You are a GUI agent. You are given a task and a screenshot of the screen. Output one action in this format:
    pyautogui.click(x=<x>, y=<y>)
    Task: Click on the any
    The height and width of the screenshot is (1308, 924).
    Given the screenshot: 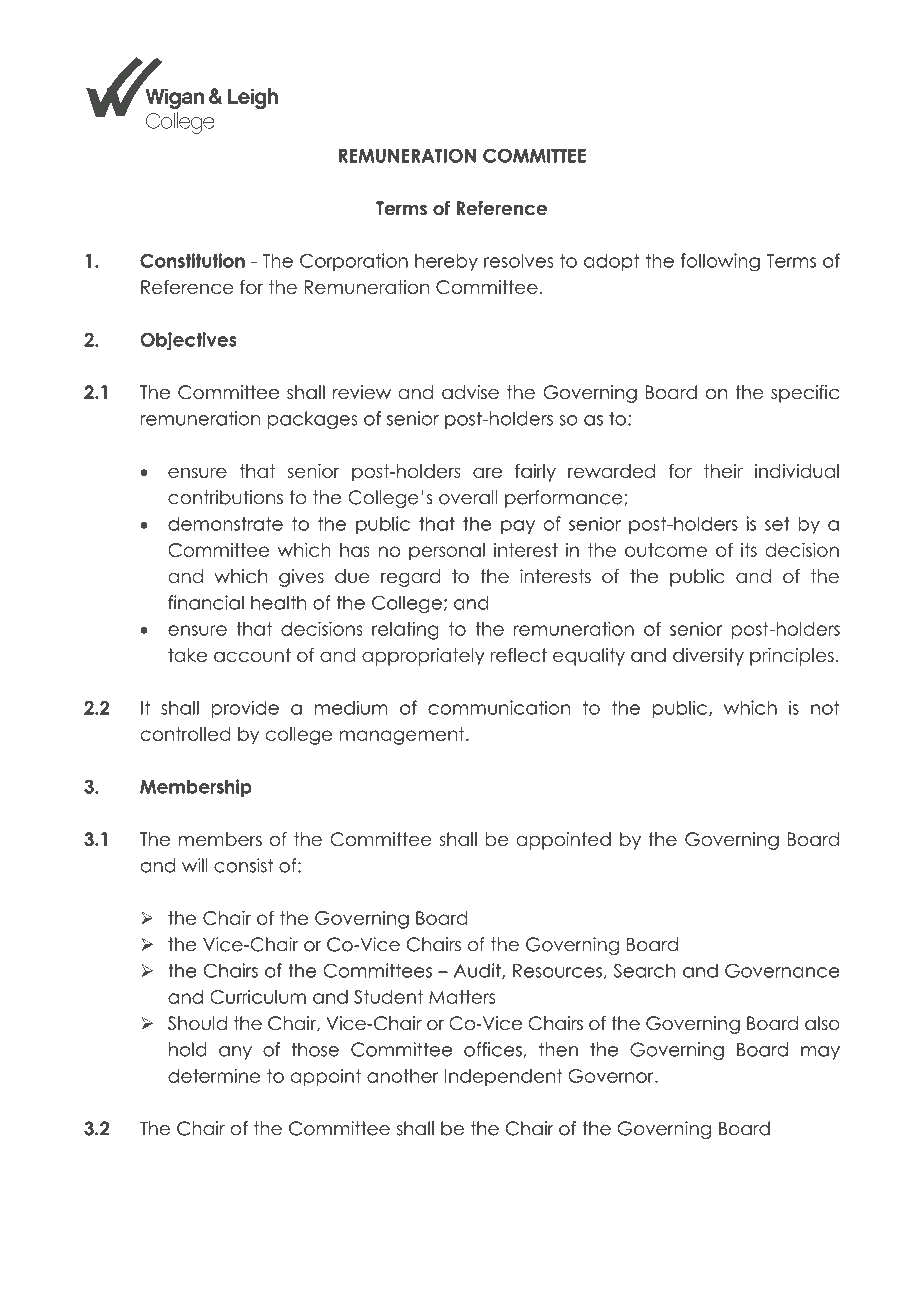 What is the action you would take?
    pyautogui.click(x=235, y=1053)
